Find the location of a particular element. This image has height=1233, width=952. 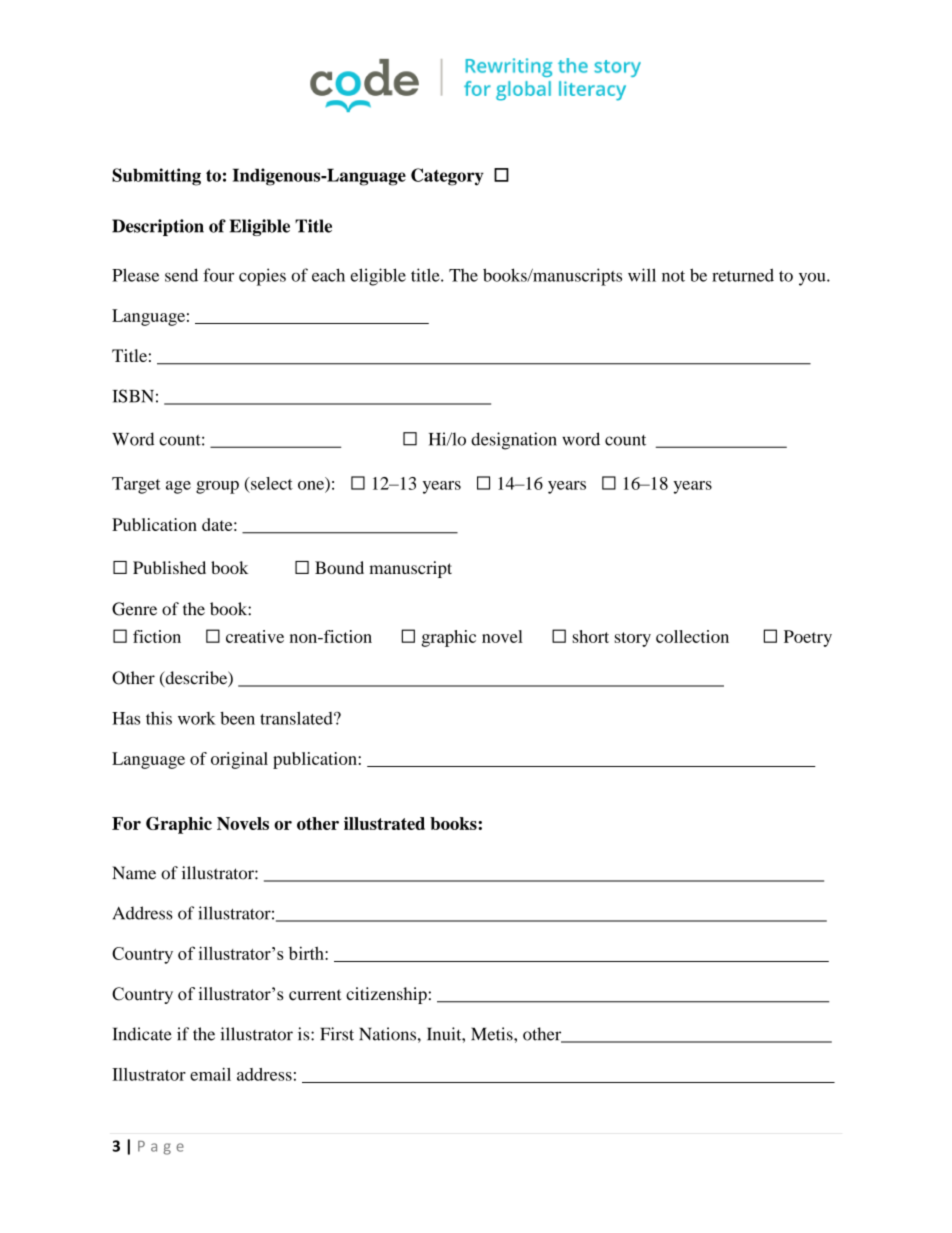

email is located at coordinates (210, 1074).
